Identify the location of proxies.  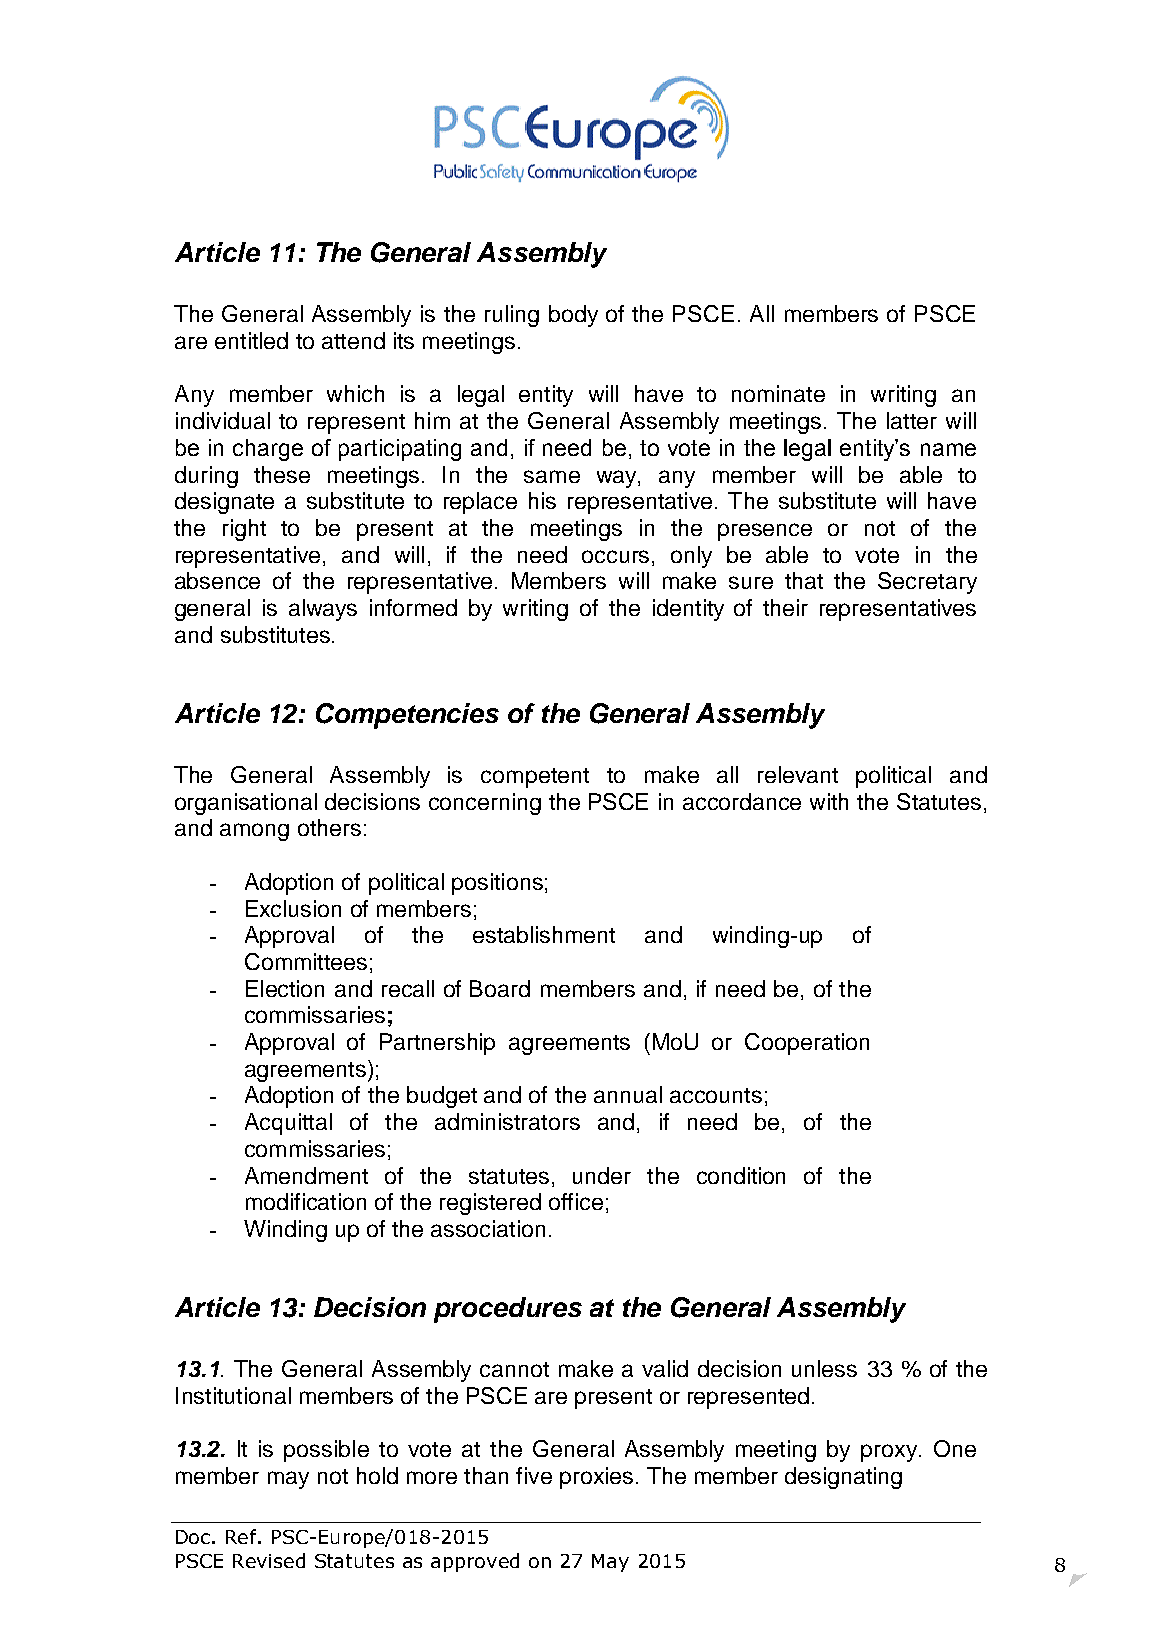
(596, 1478).
